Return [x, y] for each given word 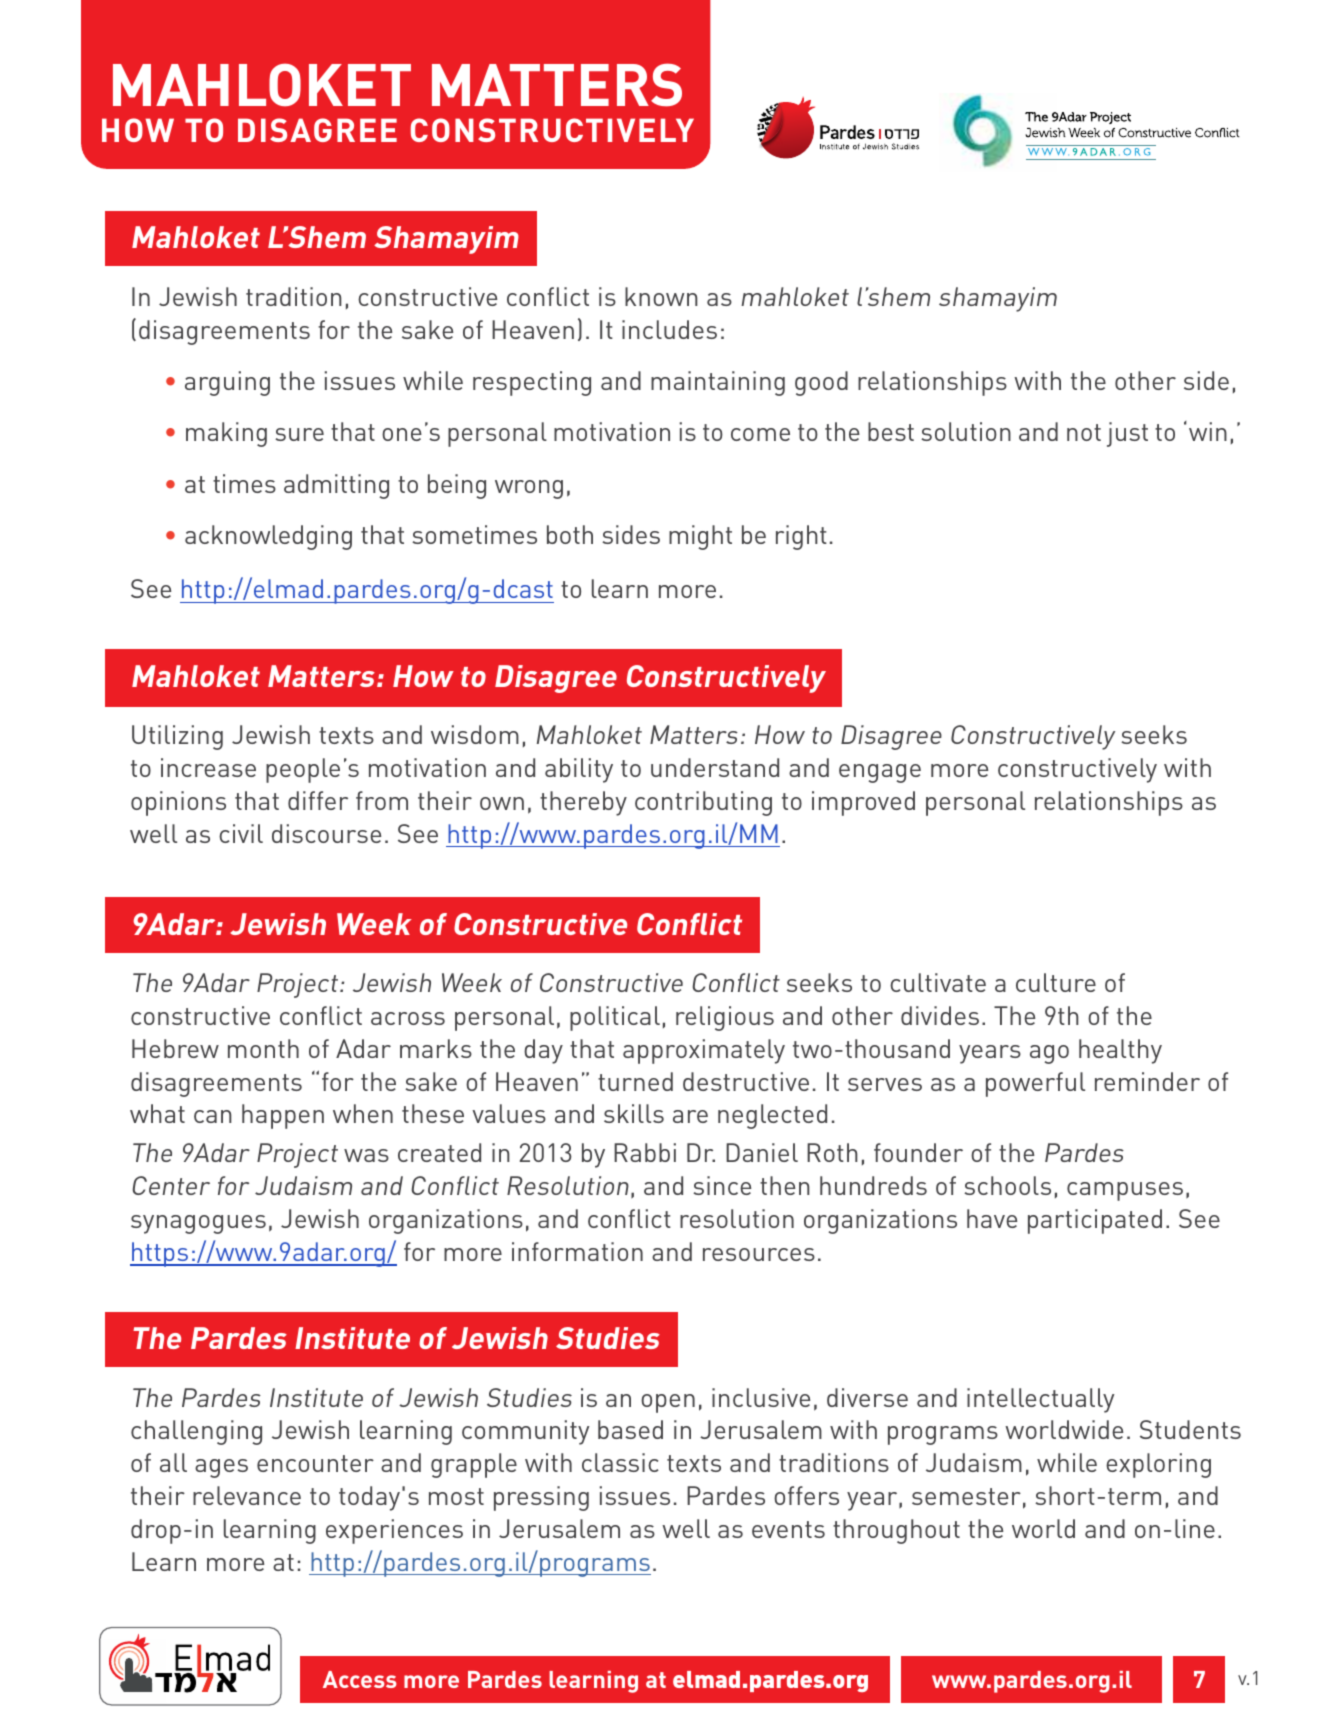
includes [669, 329]
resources [759, 1254]
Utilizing [177, 737]
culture [1056, 982]
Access [360, 1679]
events [788, 1529]
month [263, 1048]
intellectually [1041, 1400]
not [1084, 432]
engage [880, 773]
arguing [227, 383]
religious [725, 1018]
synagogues [198, 1224]
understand [715, 767]
